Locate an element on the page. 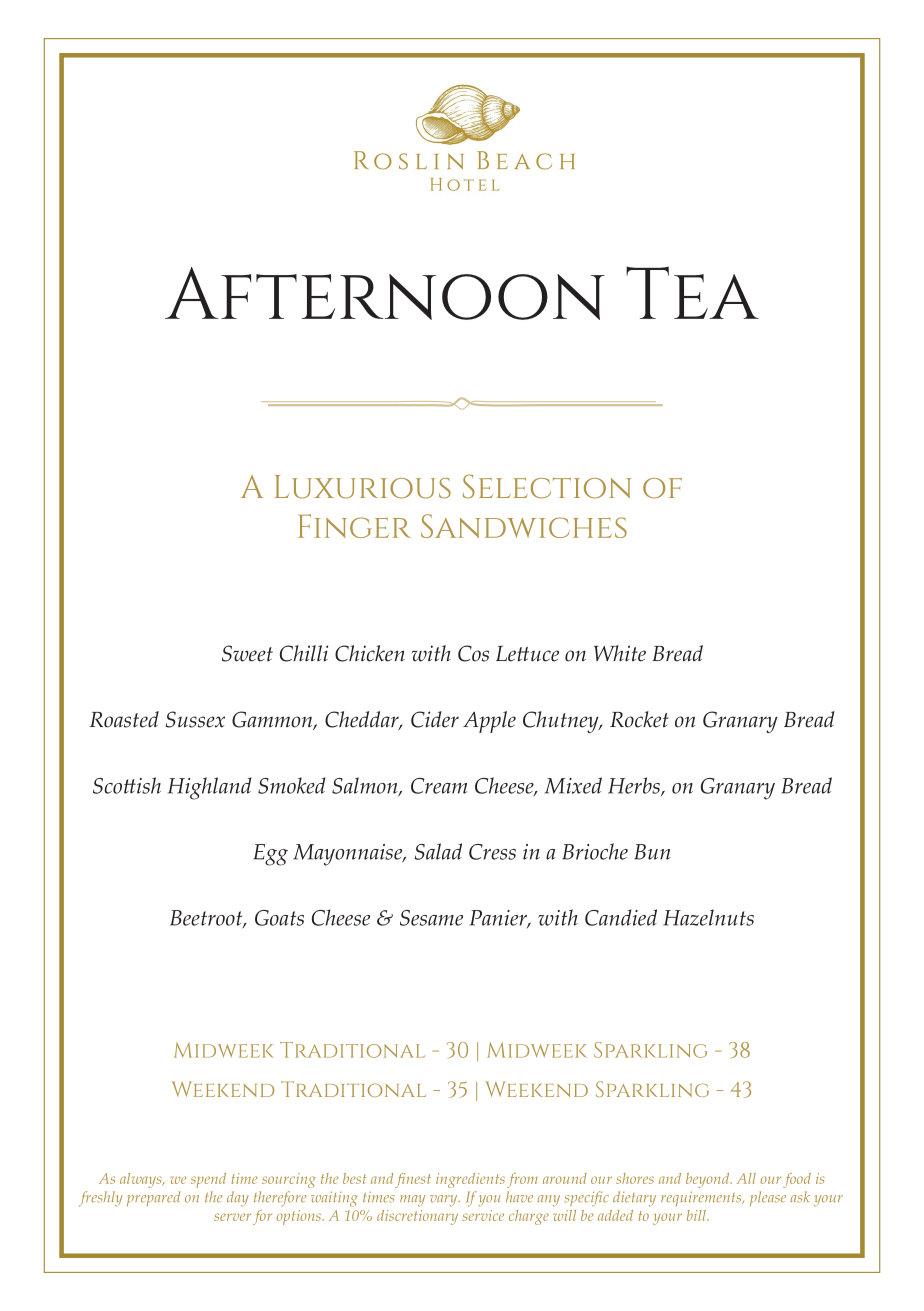 Image resolution: width=924 pixels, height=1311 pixels. beyond is located at coordinates (709, 1180).
